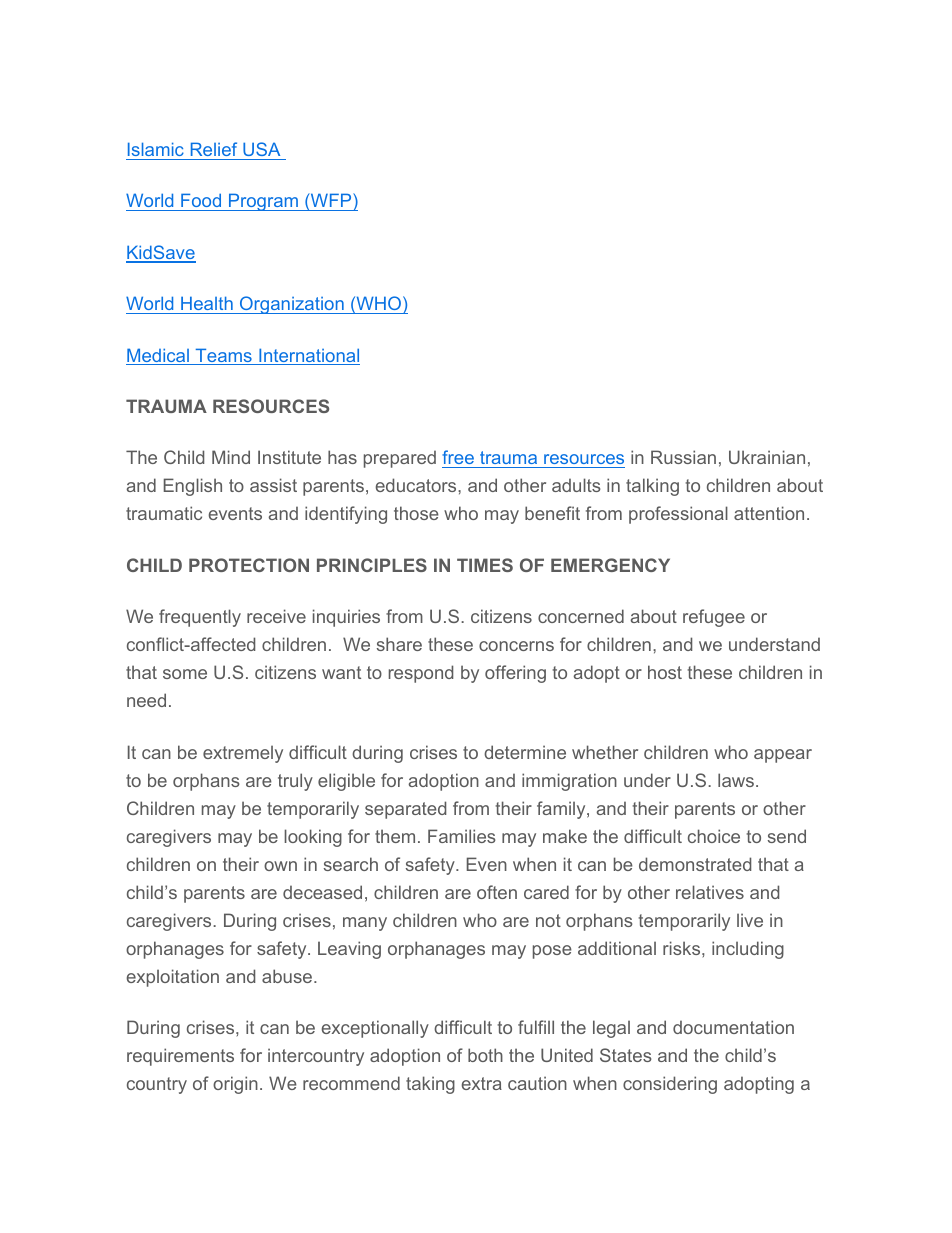 The width and height of the page is (952, 1233). What do you see at coordinates (733, 1027) in the page?
I see `documentation` at bounding box center [733, 1027].
